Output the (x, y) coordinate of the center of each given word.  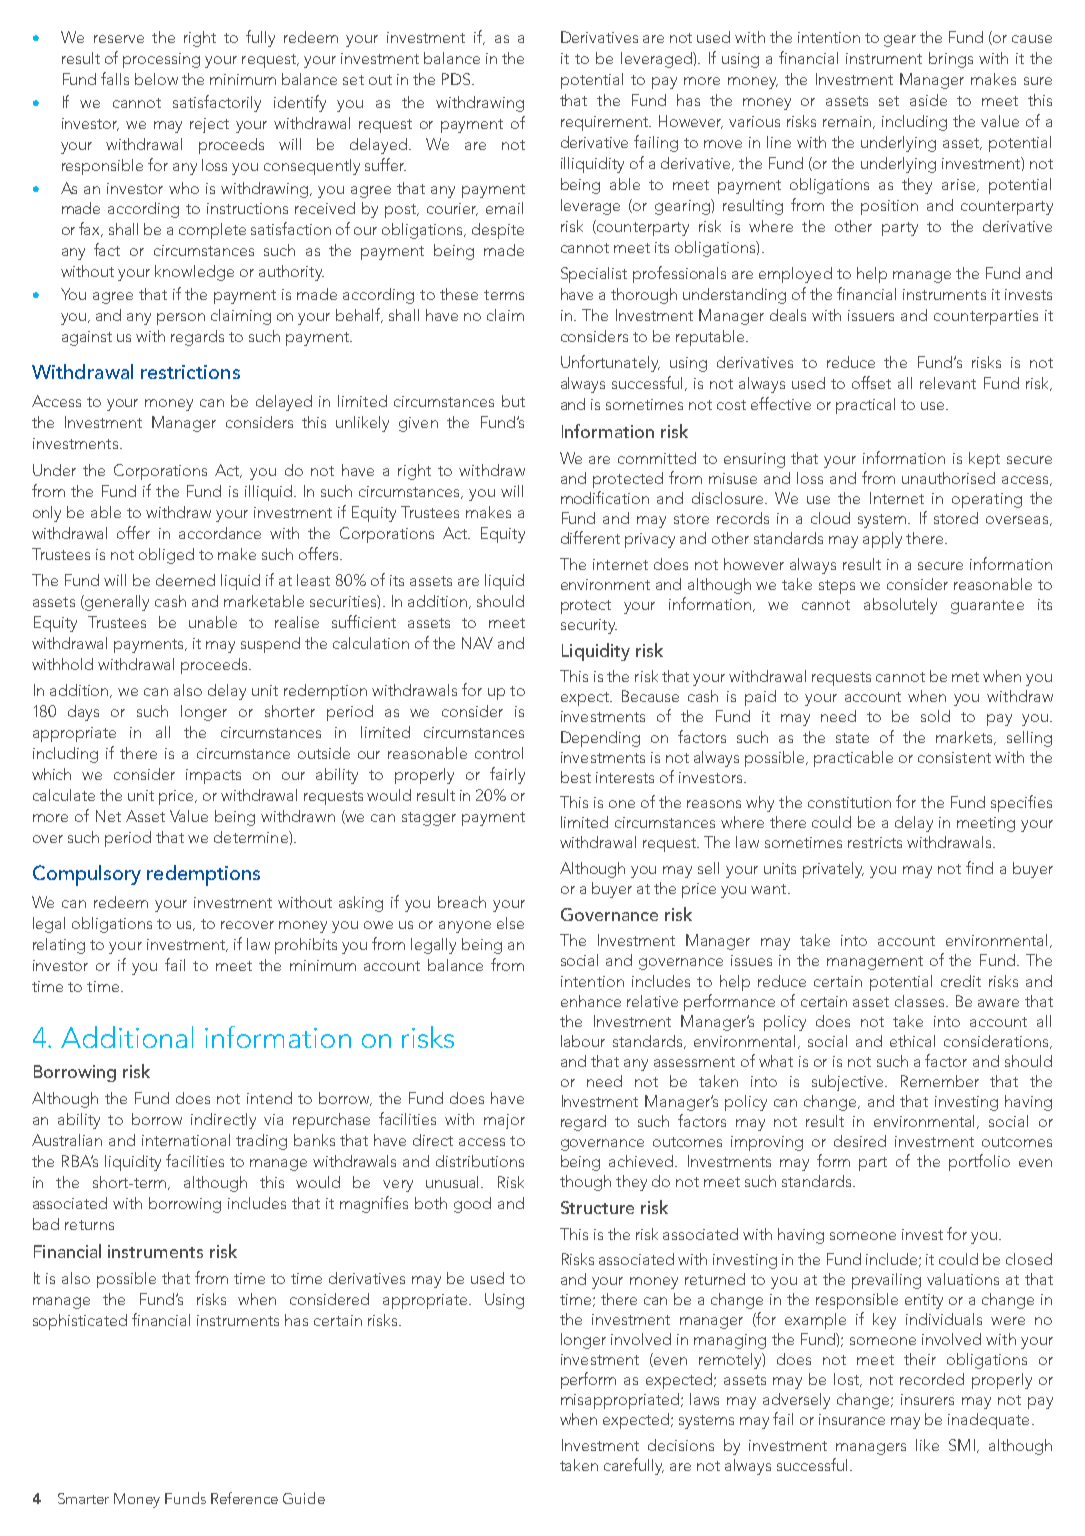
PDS (457, 79)
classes (921, 1001)
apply (882, 540)
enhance (591, 1001)
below (156, 79)
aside (928, 100)
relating (59, 946)
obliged (166, 556)
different (590, 537)
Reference (244, 1498)
